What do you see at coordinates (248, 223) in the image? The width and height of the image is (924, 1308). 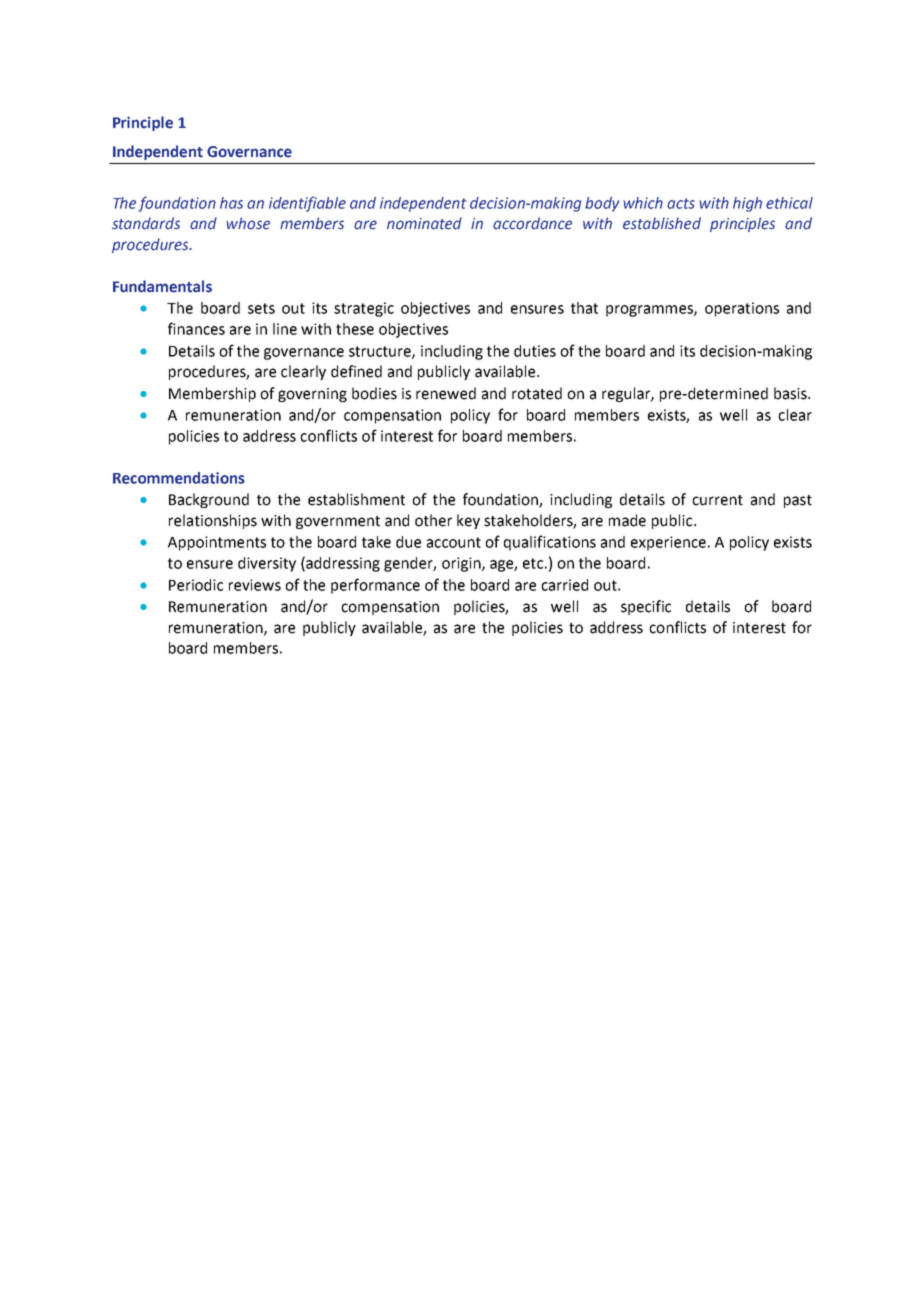 I see `whose` at bounding box center [248, 223].
